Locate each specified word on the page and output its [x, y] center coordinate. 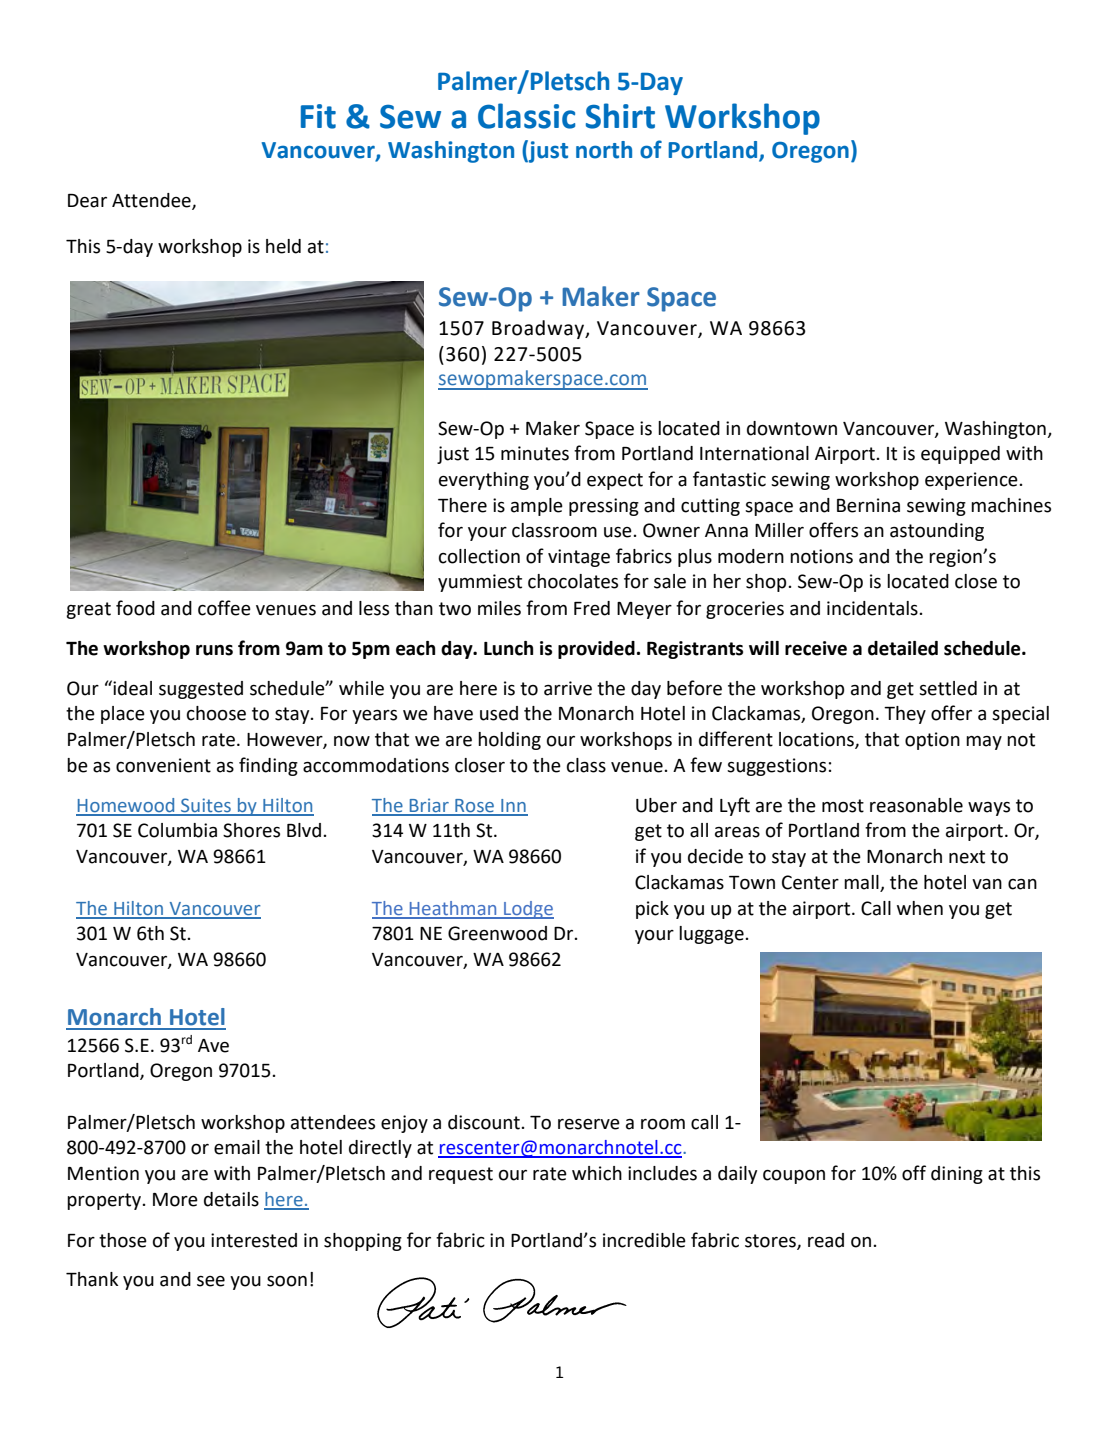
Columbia [177, 830]
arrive [568, 688]
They [905, 715]
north [604, 150]
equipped [960, 455]
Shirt [620, 116]
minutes [535, 453]
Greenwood [497, 933]
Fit [318, 116]
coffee [224, 608]
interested [254, 1240]
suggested [201, 690]
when [920, 908]
